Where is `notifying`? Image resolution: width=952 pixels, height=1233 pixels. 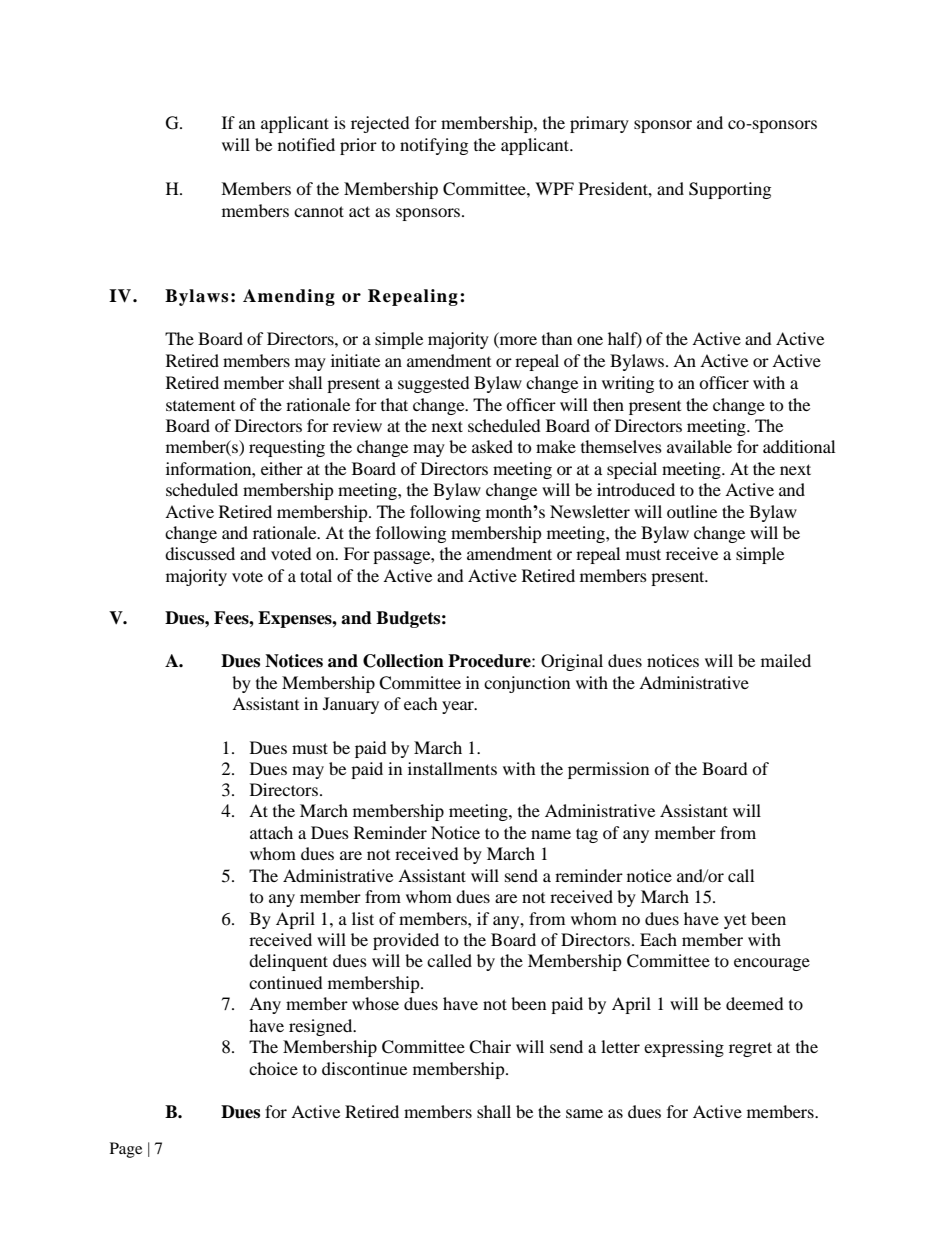 notifying is located at coordinates (434, 146).
